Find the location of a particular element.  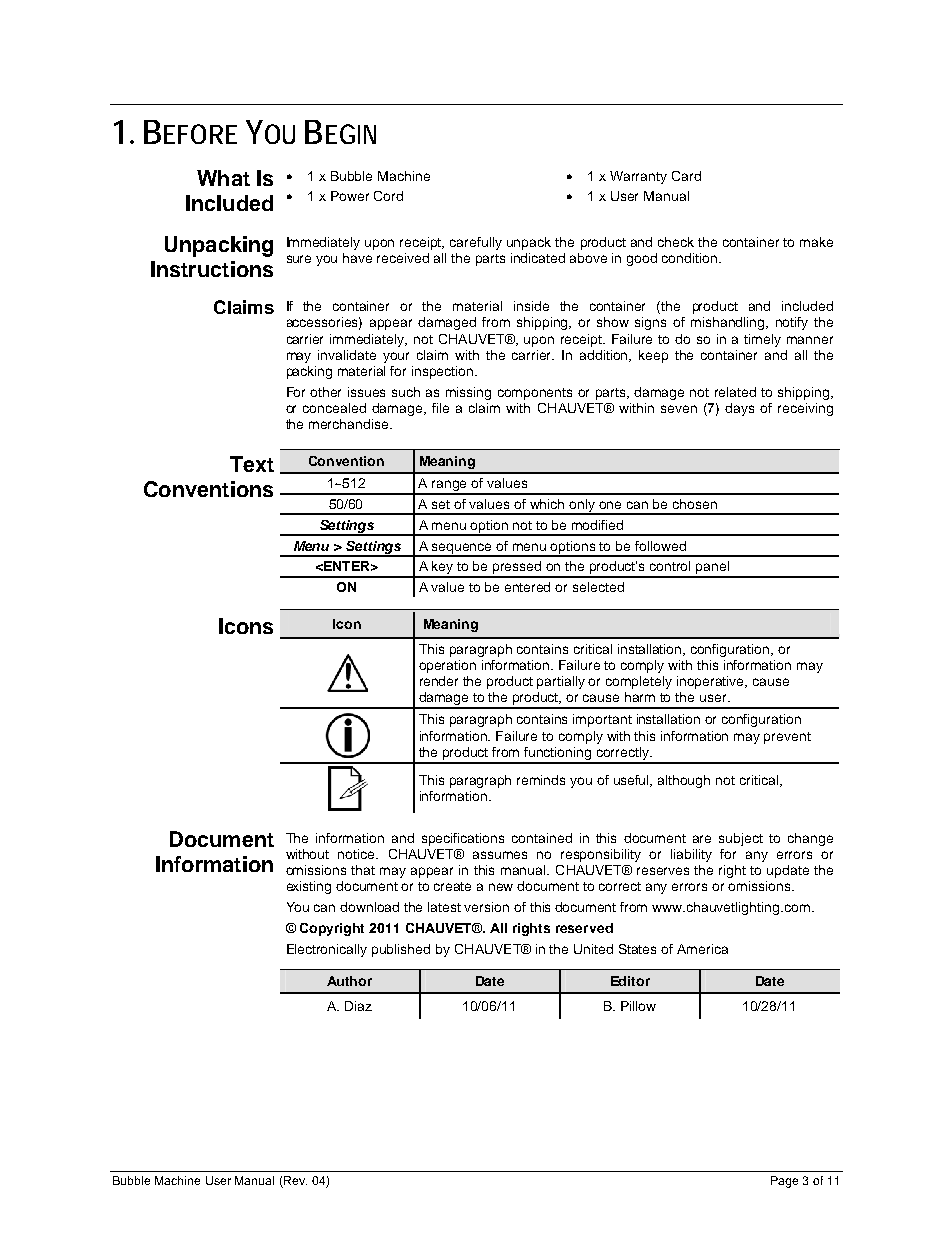

sure is located at coordinates (299, 259).
